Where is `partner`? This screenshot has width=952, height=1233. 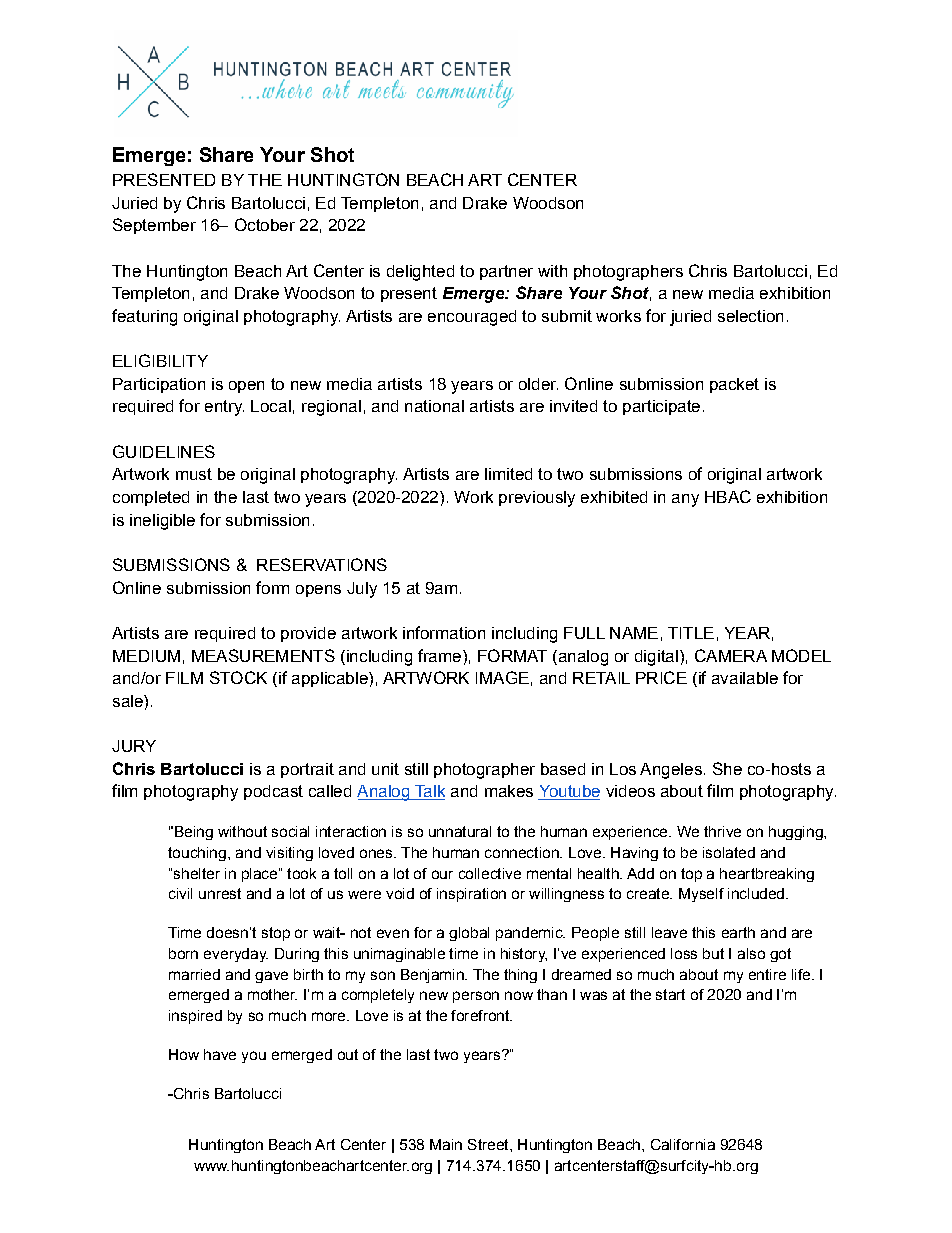 partner is located at coordinates (506, 272).
